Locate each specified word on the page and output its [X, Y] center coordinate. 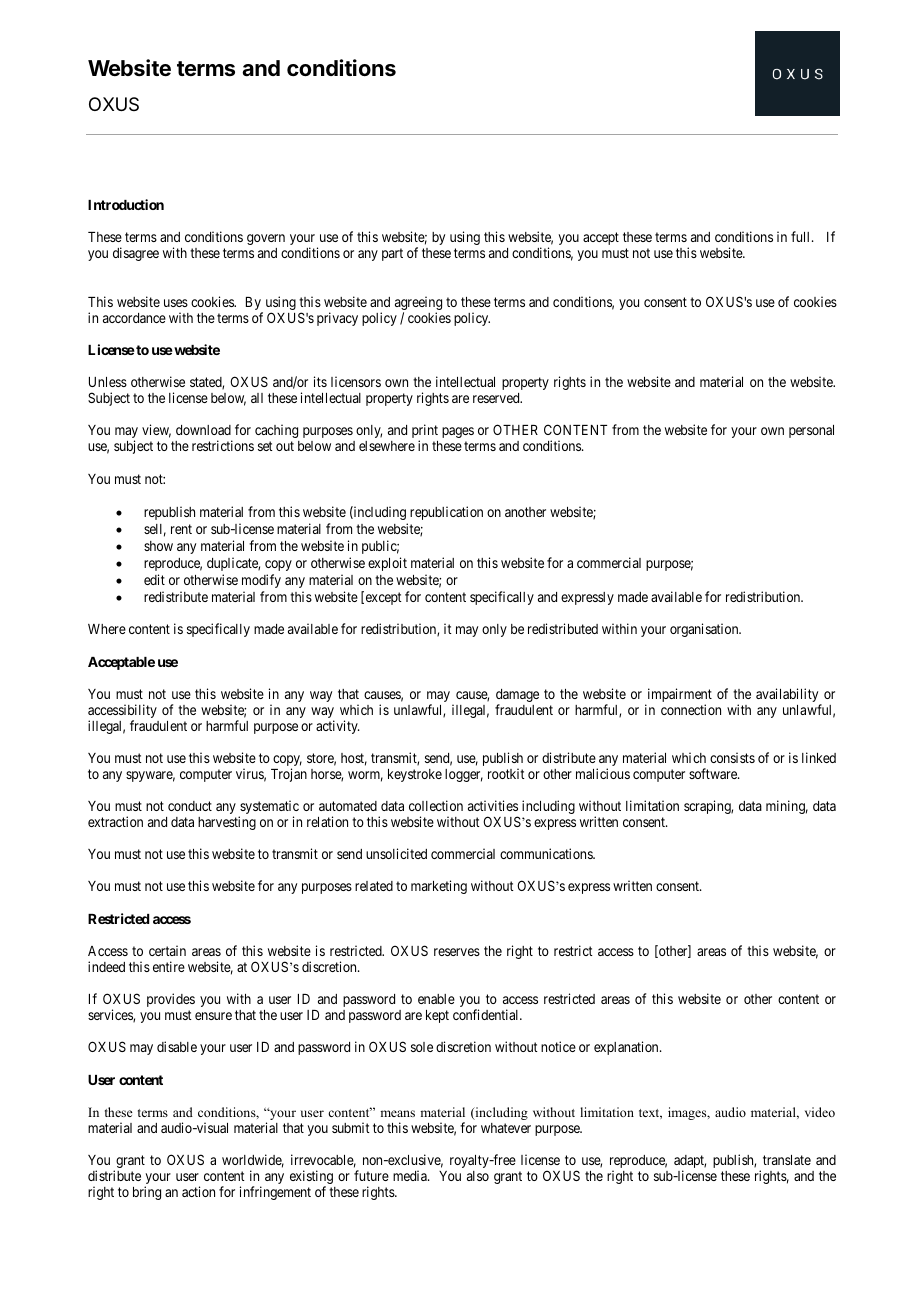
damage [517, 697]
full [802, 236]
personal [811, 431]
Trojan [289, 775]
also [478, 1176]
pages [458, 432]
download [203, 430]
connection [691, 709]
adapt [690, 1163]
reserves [457, 952]
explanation [627, 1048]
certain [167, 950]
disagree [136, 254]
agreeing [418, 304]
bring [147, 1193]
